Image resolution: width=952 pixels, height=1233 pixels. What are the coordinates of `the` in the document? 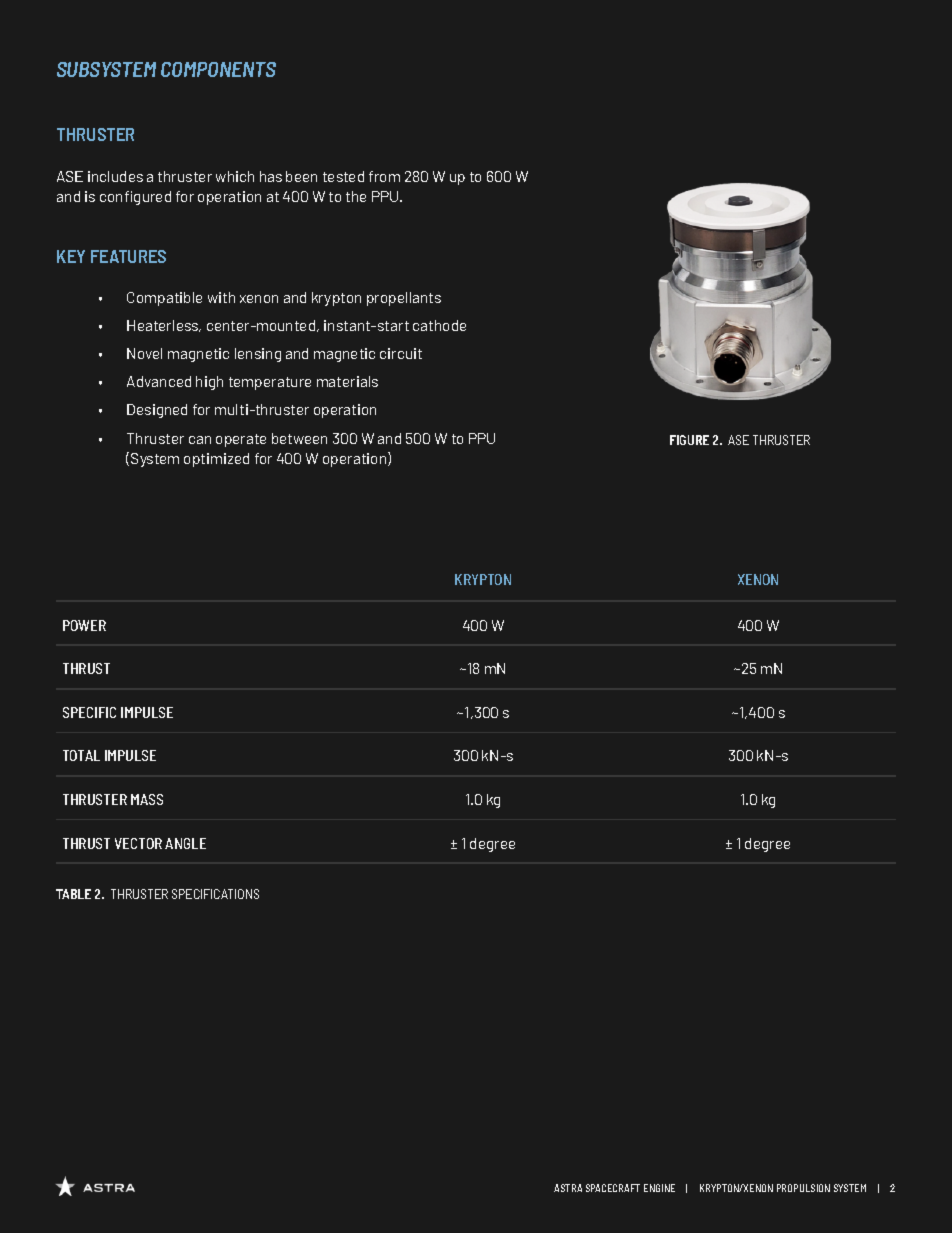 It's located at (356, 196).
